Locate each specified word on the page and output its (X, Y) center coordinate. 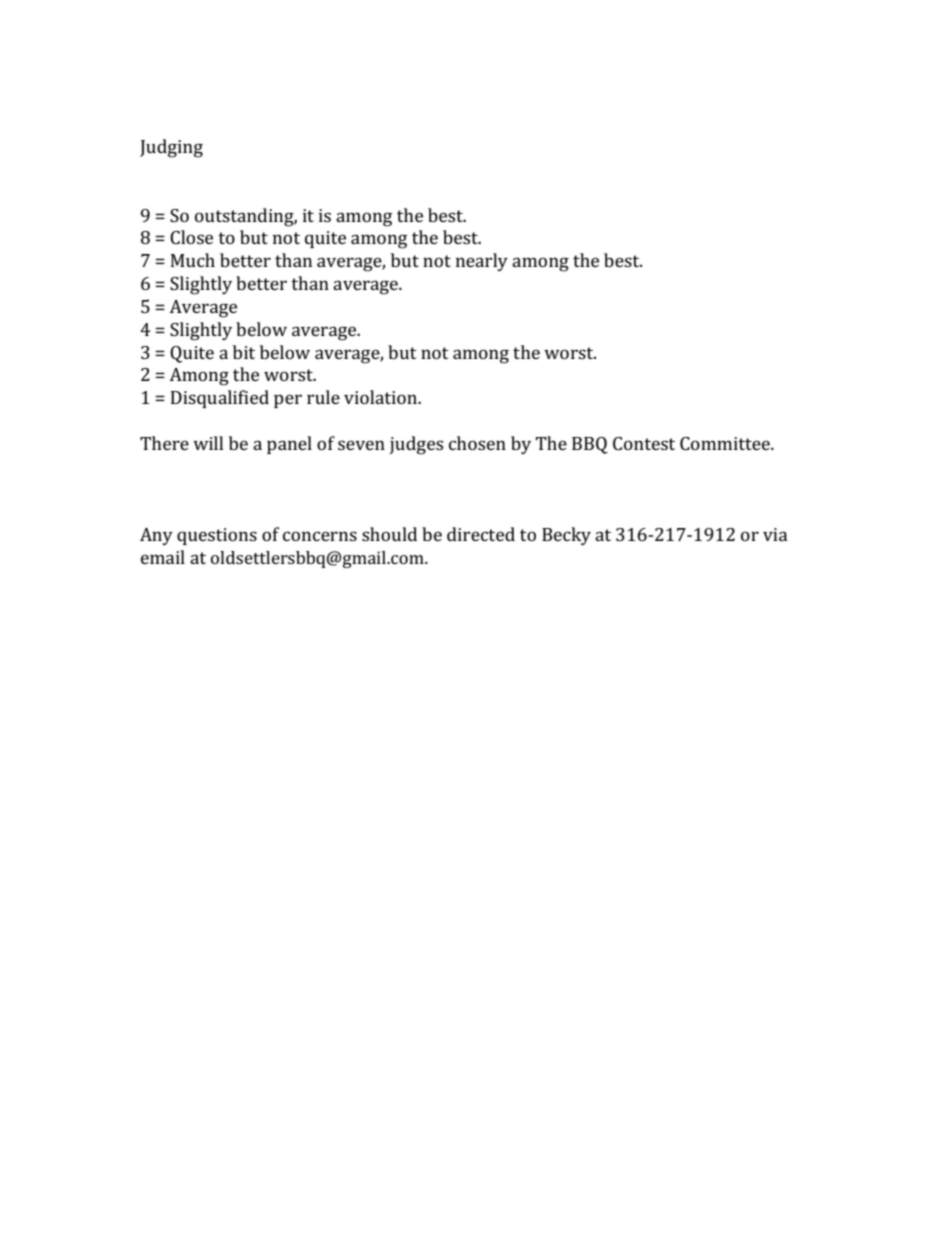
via (775, 534)
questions (217, 536)
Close (191, 237)
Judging (171, 148)
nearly (482, 262)
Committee (726, 443)
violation (381, 397)
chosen (477, 443)
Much (193, 260)
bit (244, 352)
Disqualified (220, 399)
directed (481, 534)
